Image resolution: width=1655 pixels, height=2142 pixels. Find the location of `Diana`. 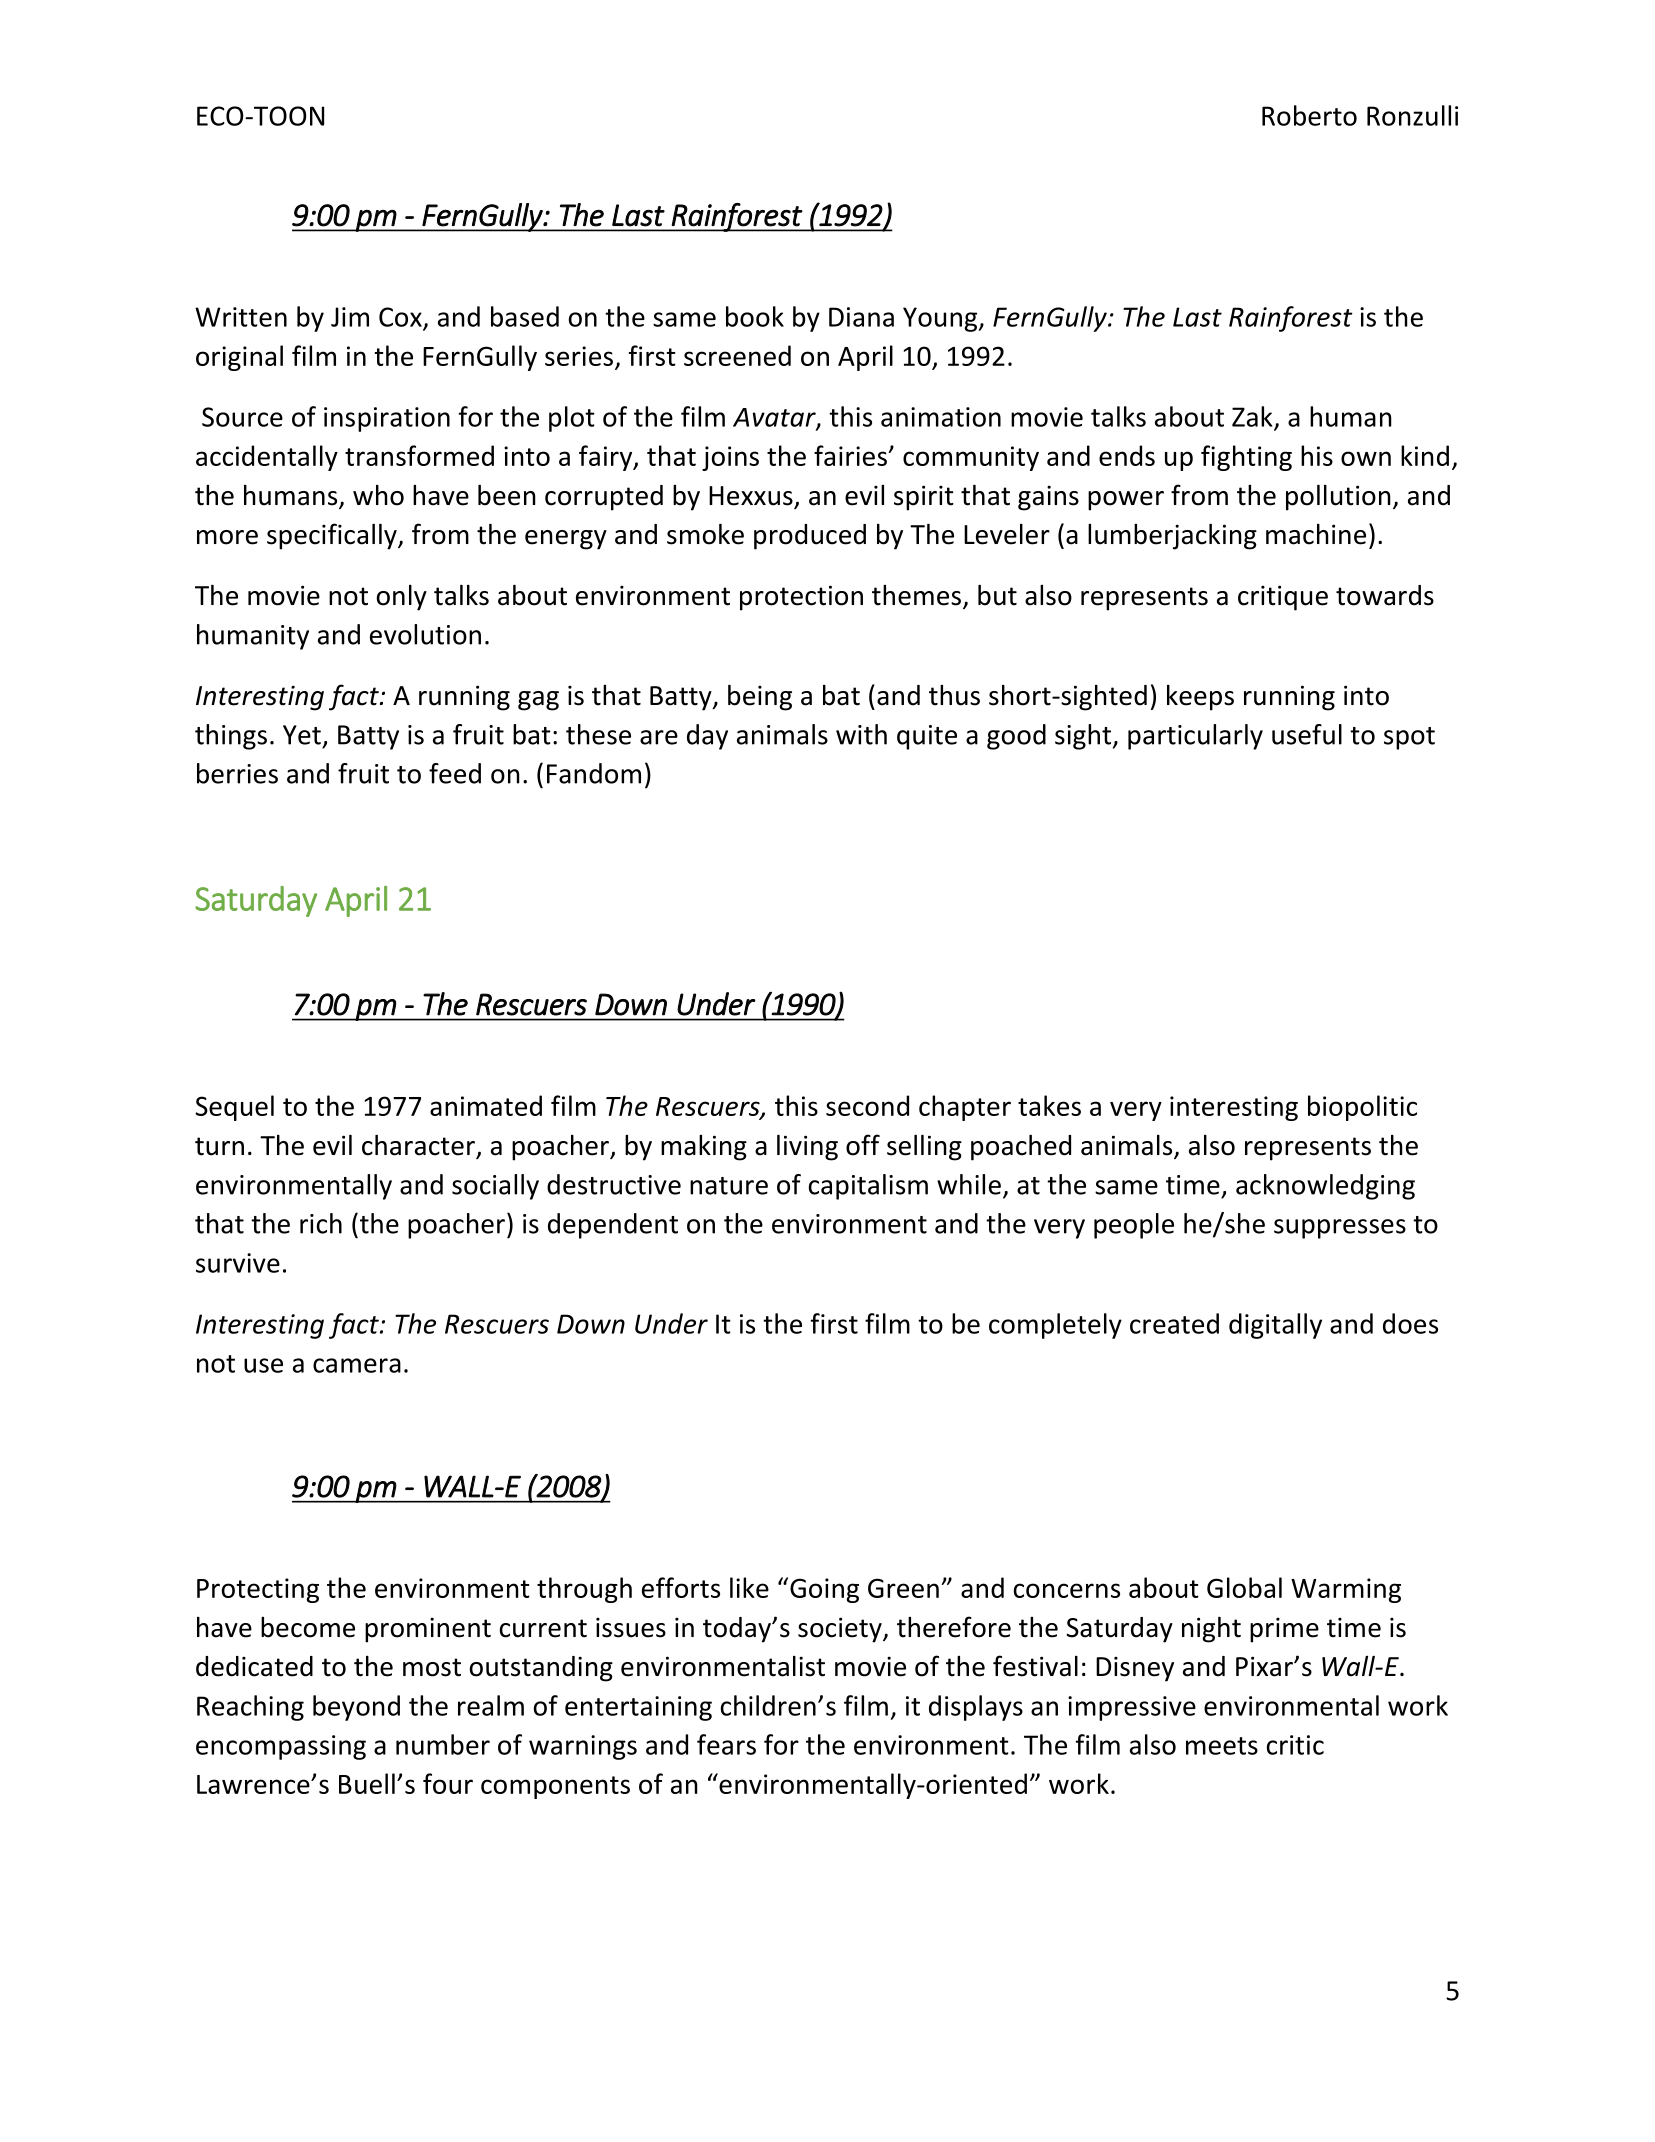

Diana is located at coordinates (861, 317).
